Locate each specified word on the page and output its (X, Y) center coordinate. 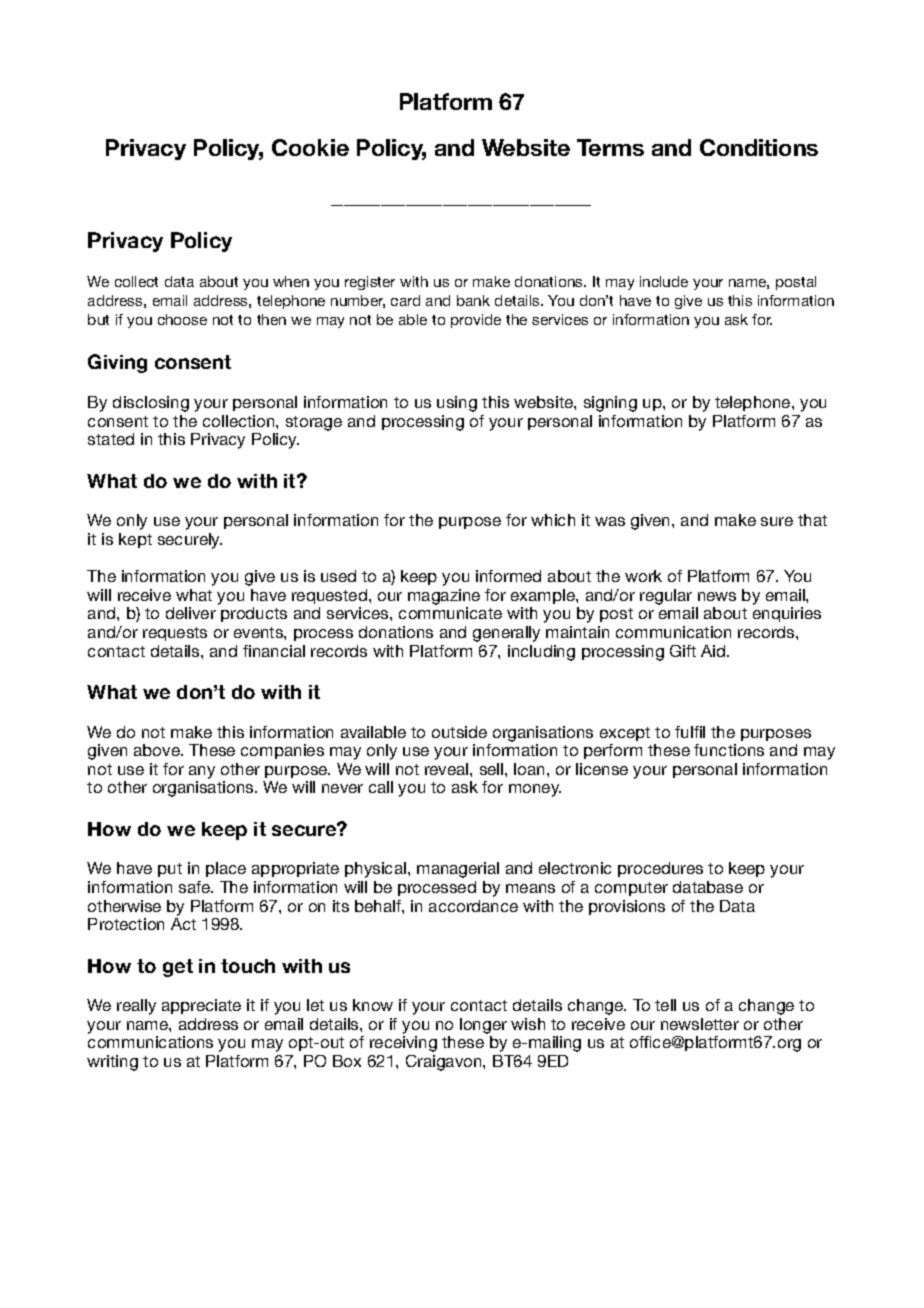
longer (483, 1026)
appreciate (201, 1006)
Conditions (759, 147)
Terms (610, 147)
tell (665, 1005)
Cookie (310, 147)
